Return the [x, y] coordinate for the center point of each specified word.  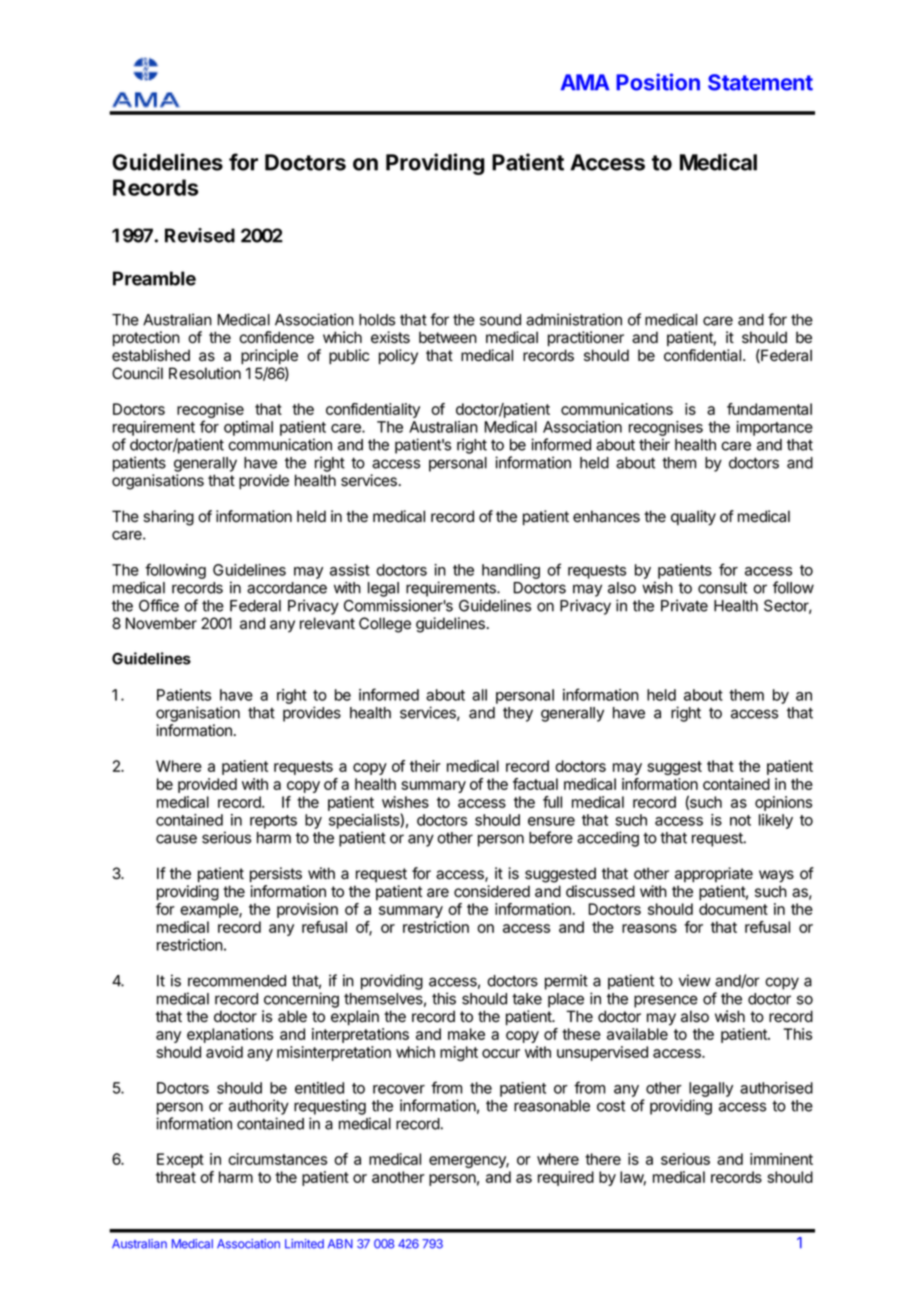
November [161, 623]
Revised [200, 235]
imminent [781, 1159]
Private [684, 605]
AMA [585, 82]
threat [176, 1177]
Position [658, 82]
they [518, 714]
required [566, 1178]
